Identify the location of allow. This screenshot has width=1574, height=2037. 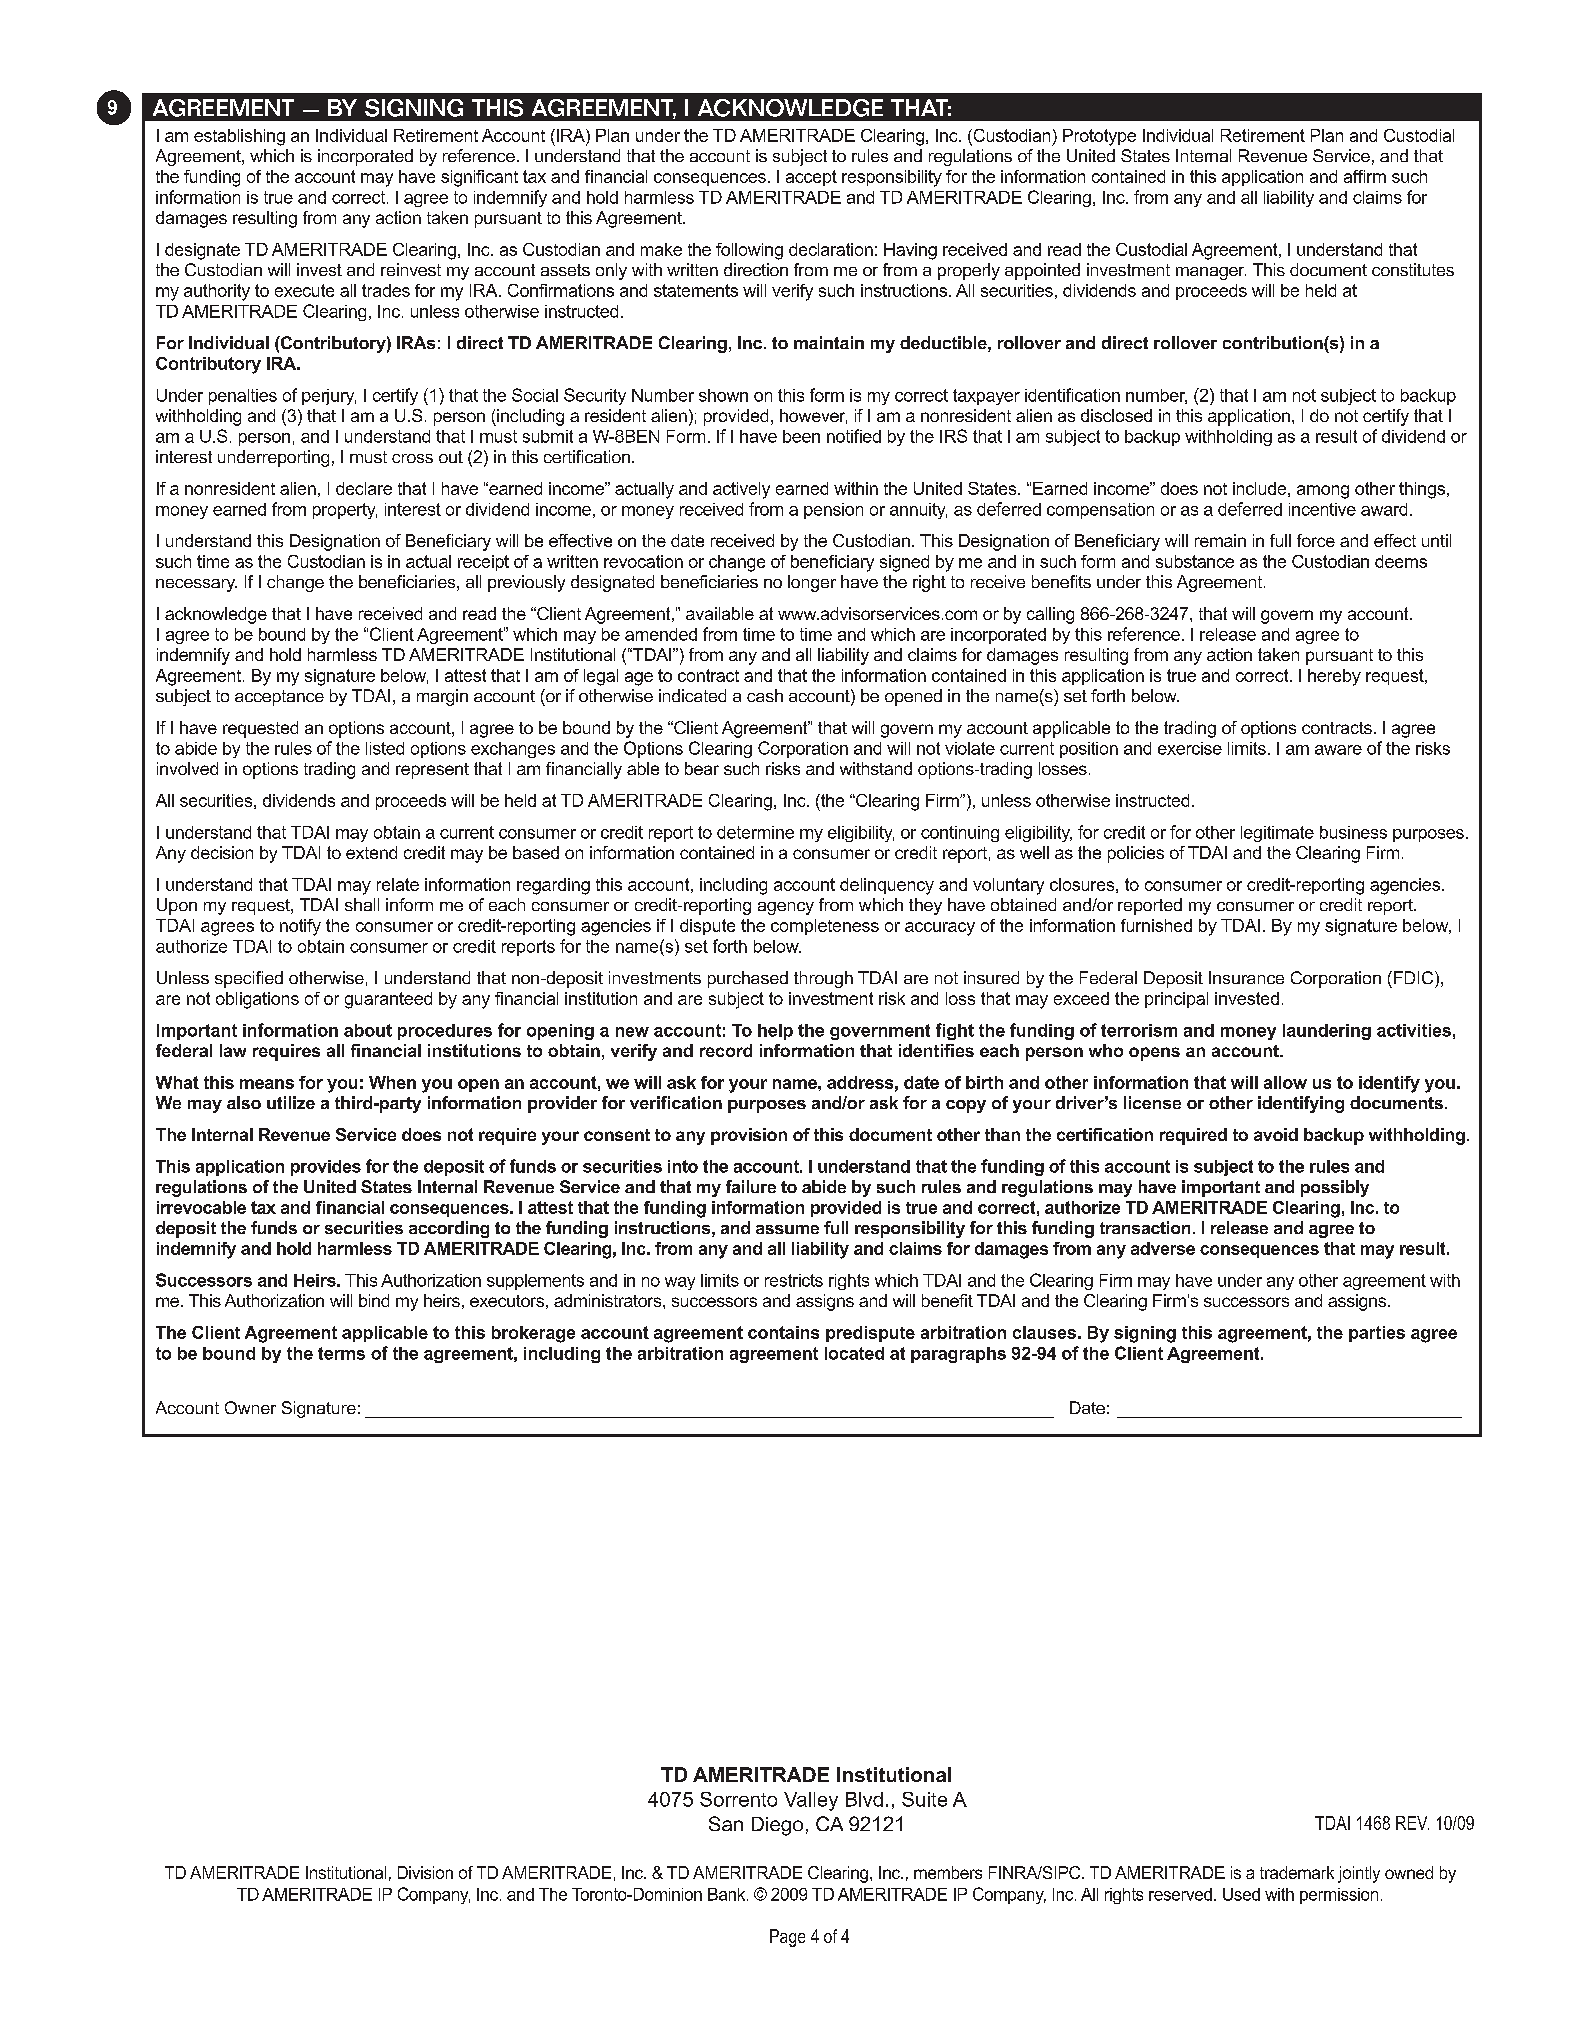
(1285, 1082).
